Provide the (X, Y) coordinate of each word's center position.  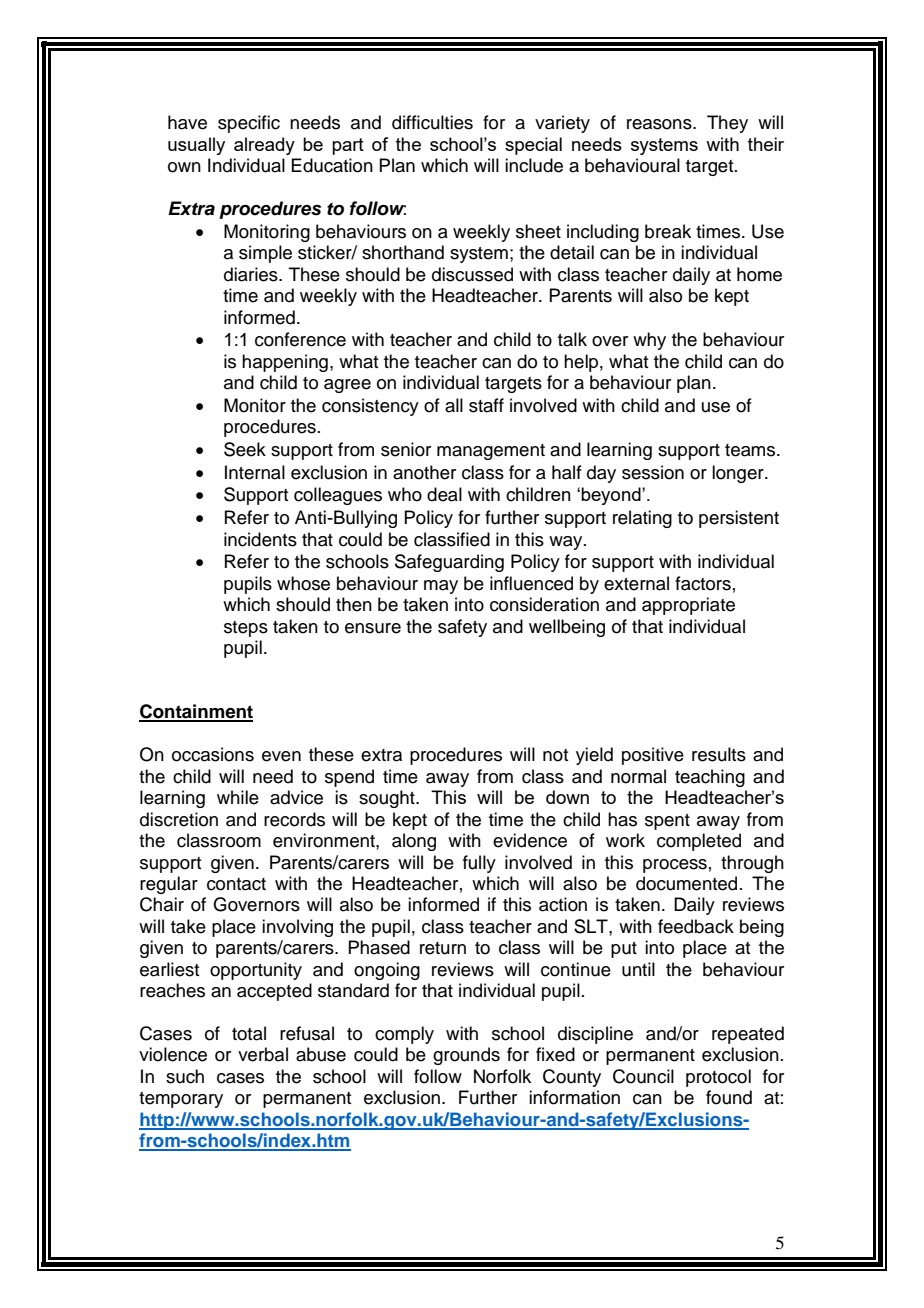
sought (388, 799)
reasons (660, 124)
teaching (710, 778)
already (264, 146)
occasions (213, 754)
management (491, 452)
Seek (245, 449)
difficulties (432, 122)
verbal (263, 1054)
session (653, 472)
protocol (718, 1078)
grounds (466, 1056)
